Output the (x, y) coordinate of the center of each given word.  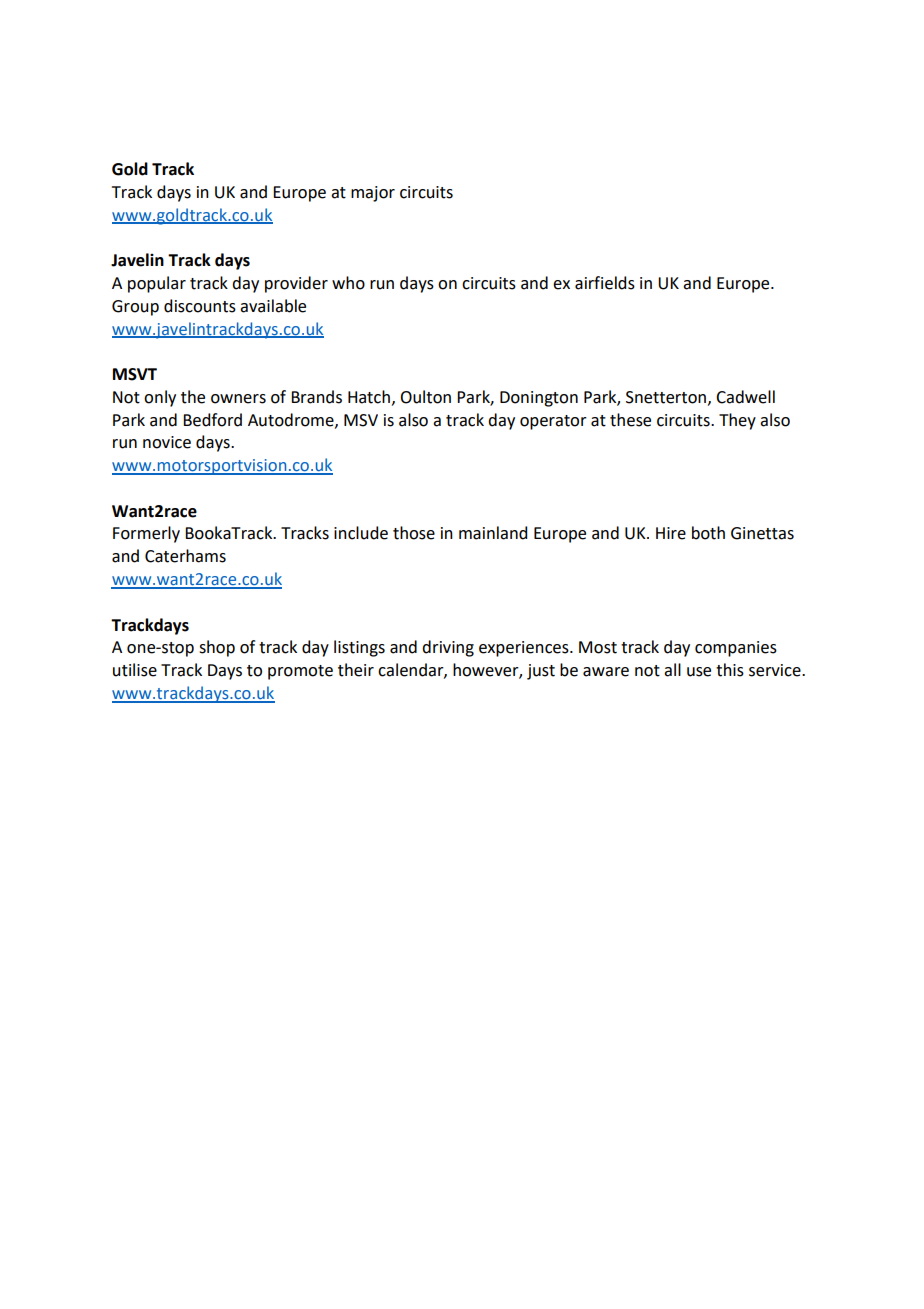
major (373, 194)
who (348, 283)
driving (448, 648)
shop (217, 648)
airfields (605, 283)
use (699, 672)
